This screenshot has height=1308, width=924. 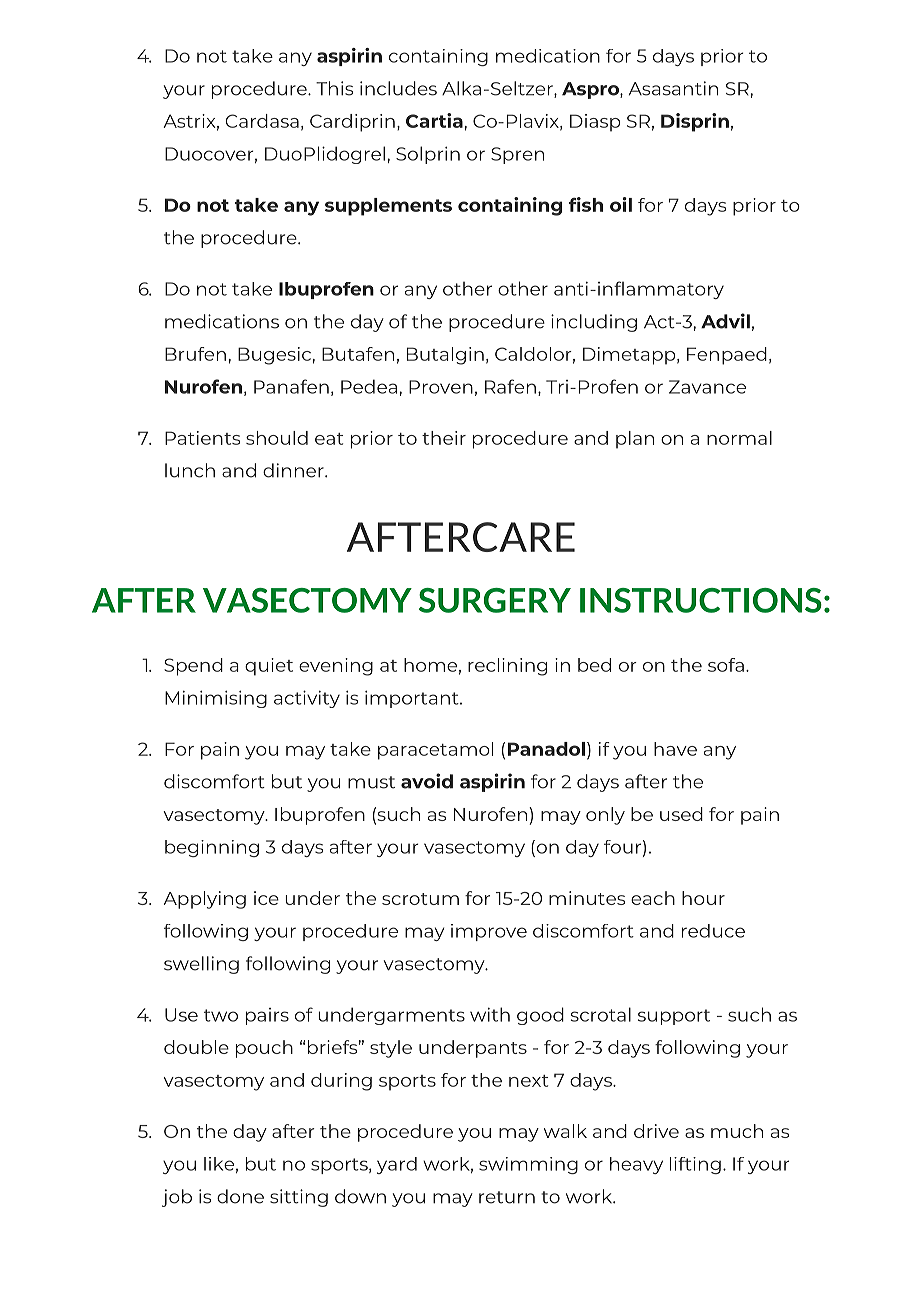 I want to click on oil, so click(x=621, y=204).
